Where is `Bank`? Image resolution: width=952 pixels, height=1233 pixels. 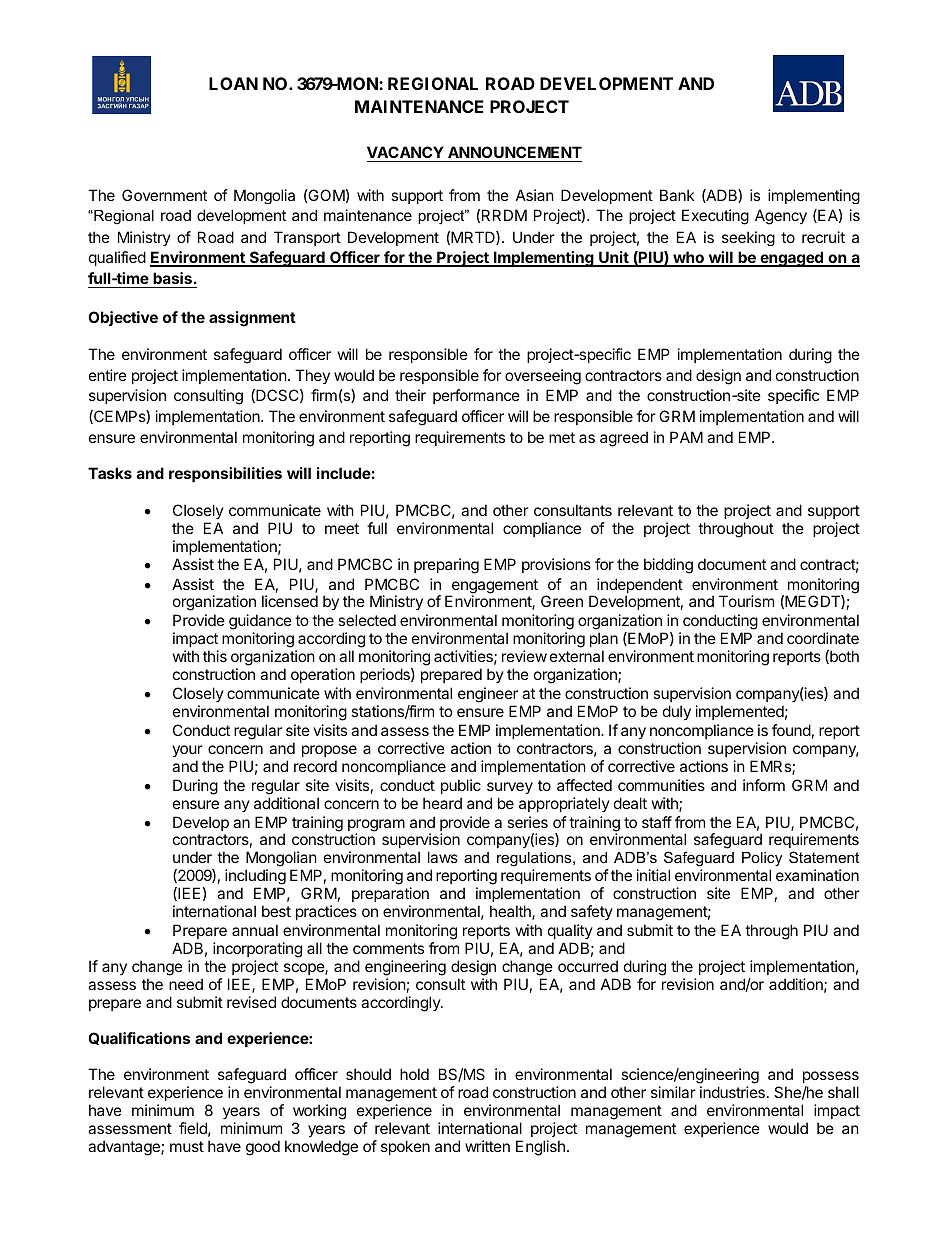 Bank is located at coordinates (677, 195).
